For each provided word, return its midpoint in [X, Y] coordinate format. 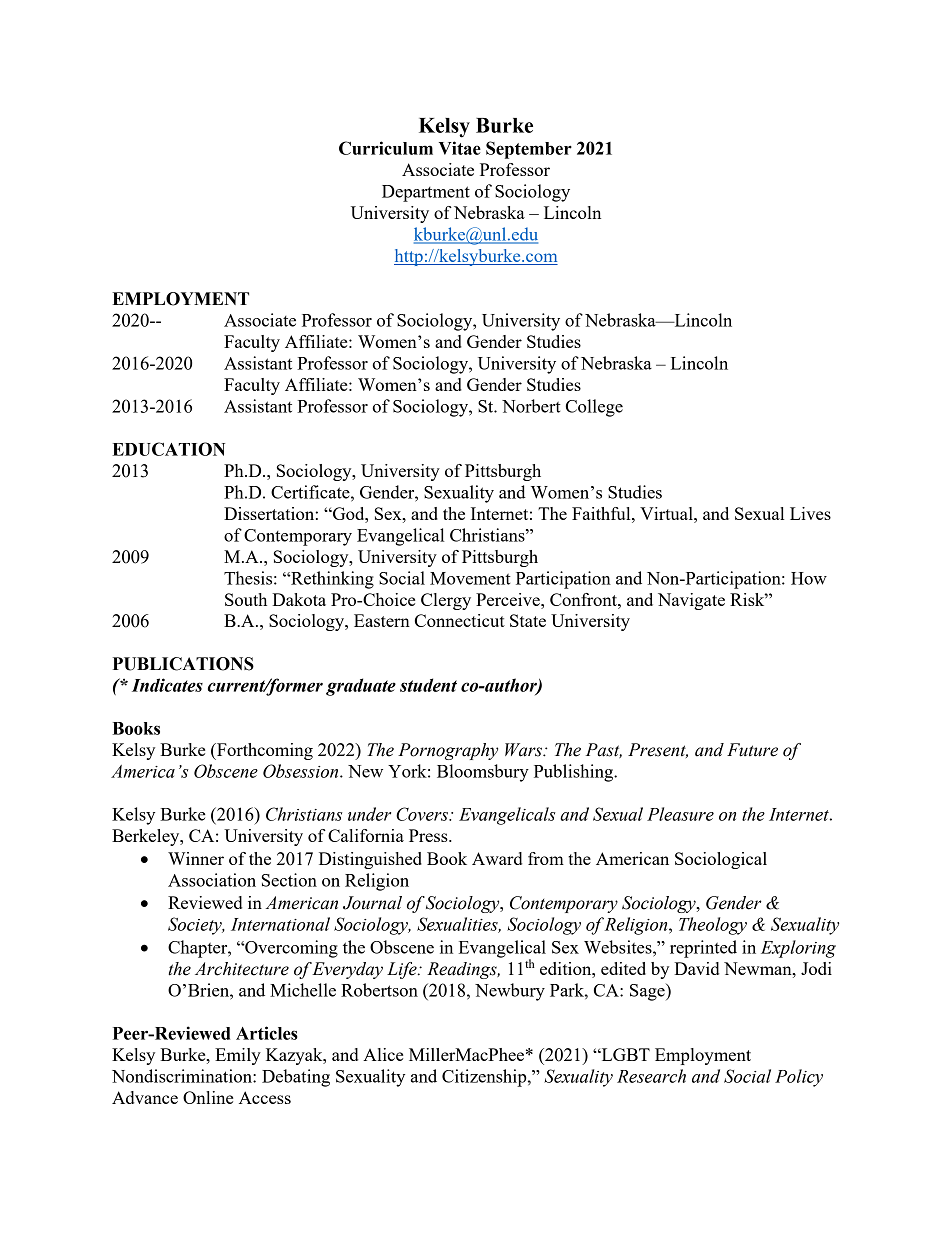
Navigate [691, 601]
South [246, 599]
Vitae [460, 148]
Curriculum [386, 148]
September [529, 150]
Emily [238, 1056]
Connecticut [460, 620]
